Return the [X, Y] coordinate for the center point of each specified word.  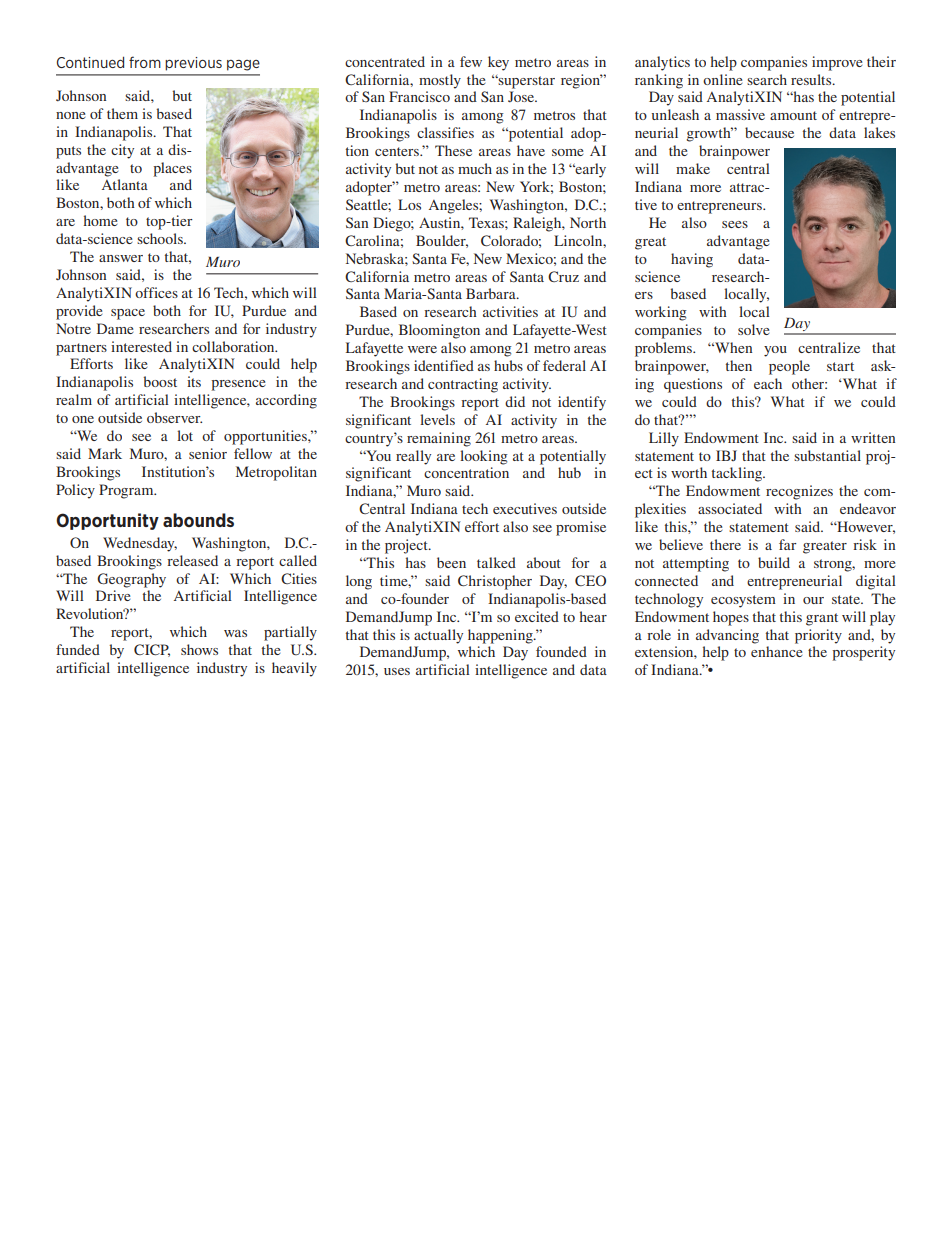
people [789, 367]
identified [444, 365]
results [812, 79]
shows [199, 649]
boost [160, 381]
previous [193, 64]
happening [501, 636]
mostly [440, 81]
